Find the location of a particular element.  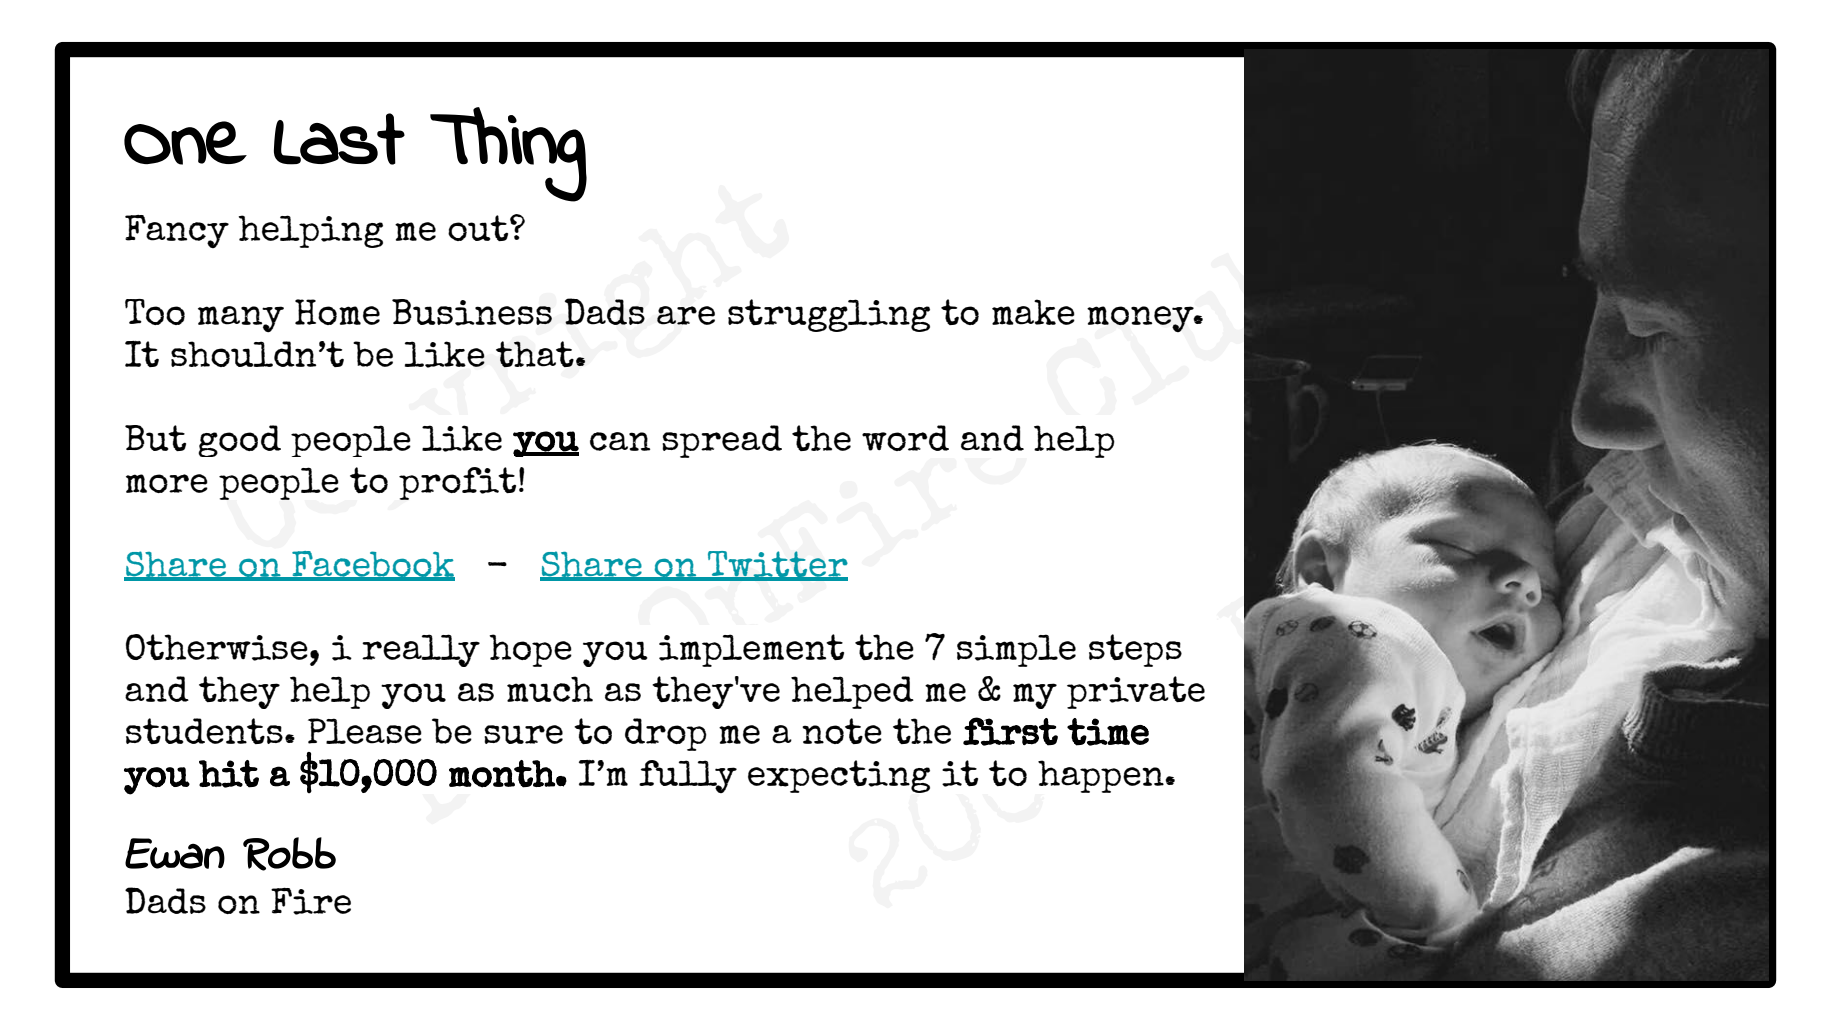

hit is located at coordinates (229, 774).
